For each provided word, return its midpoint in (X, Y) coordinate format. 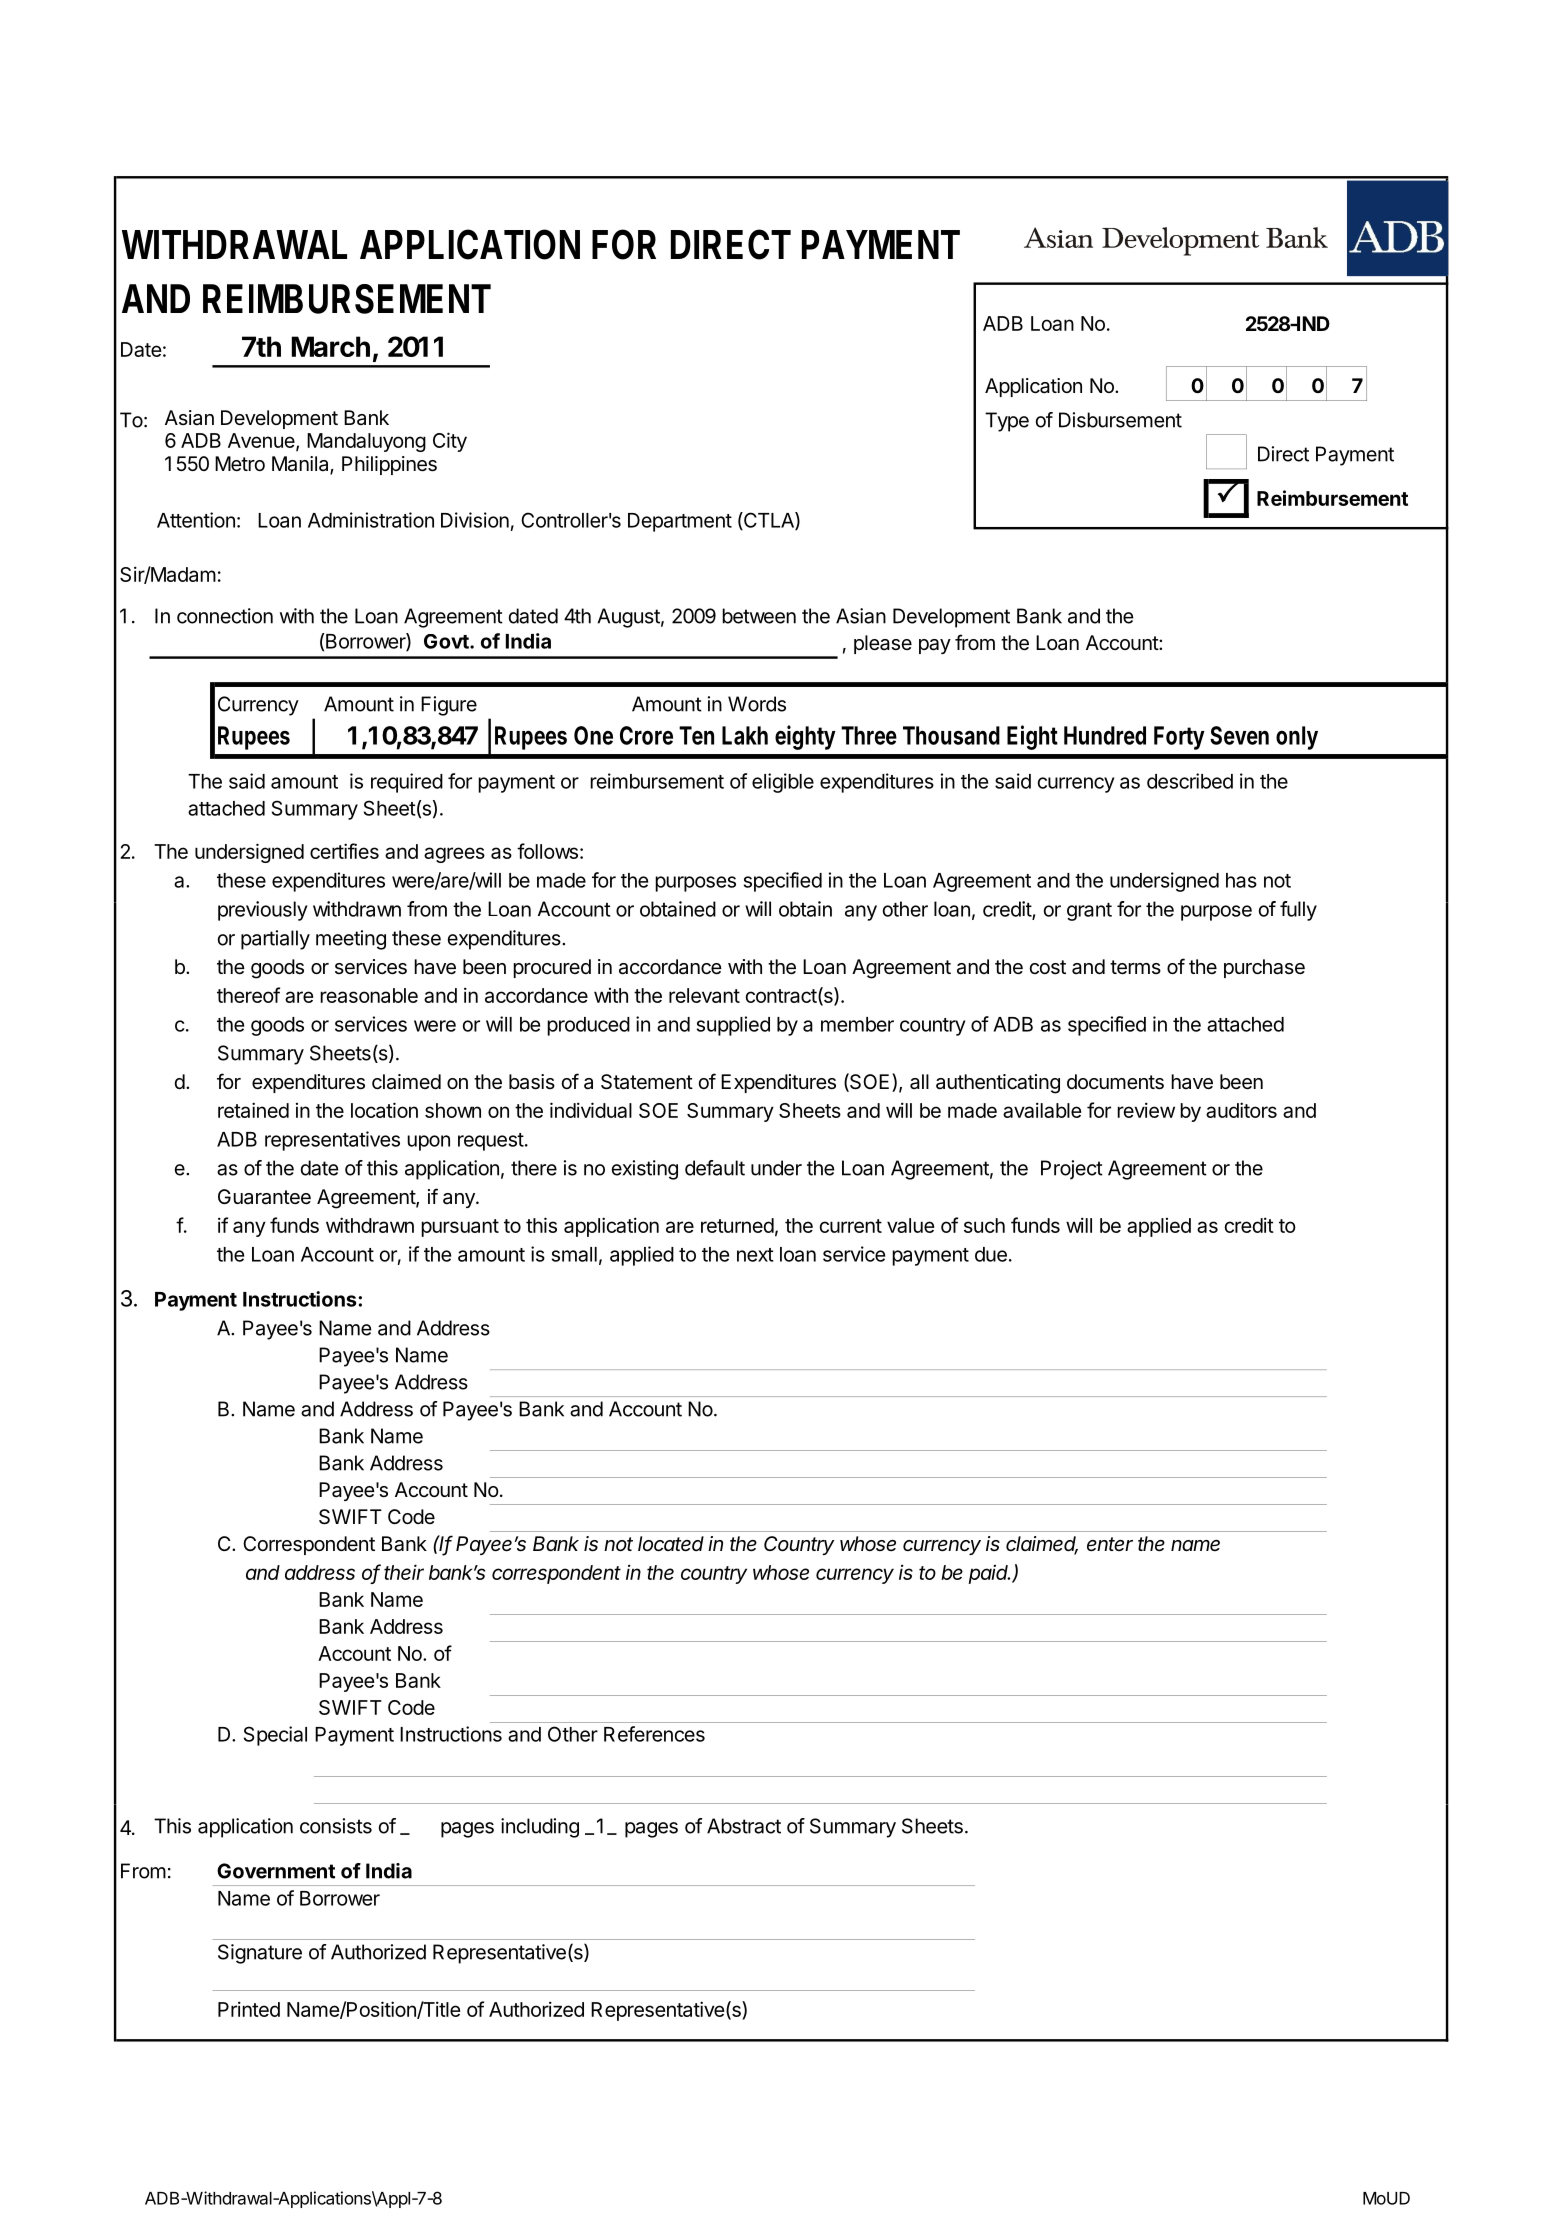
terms (1135, 967)
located (671, 1544)
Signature (260, 1954)
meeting (351, 940)
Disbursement (1120, 420)
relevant (704, 995)
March (331, 346)
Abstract (744, 1826)
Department (680, 522)
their (404, 1572)
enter (1110, 1544)
